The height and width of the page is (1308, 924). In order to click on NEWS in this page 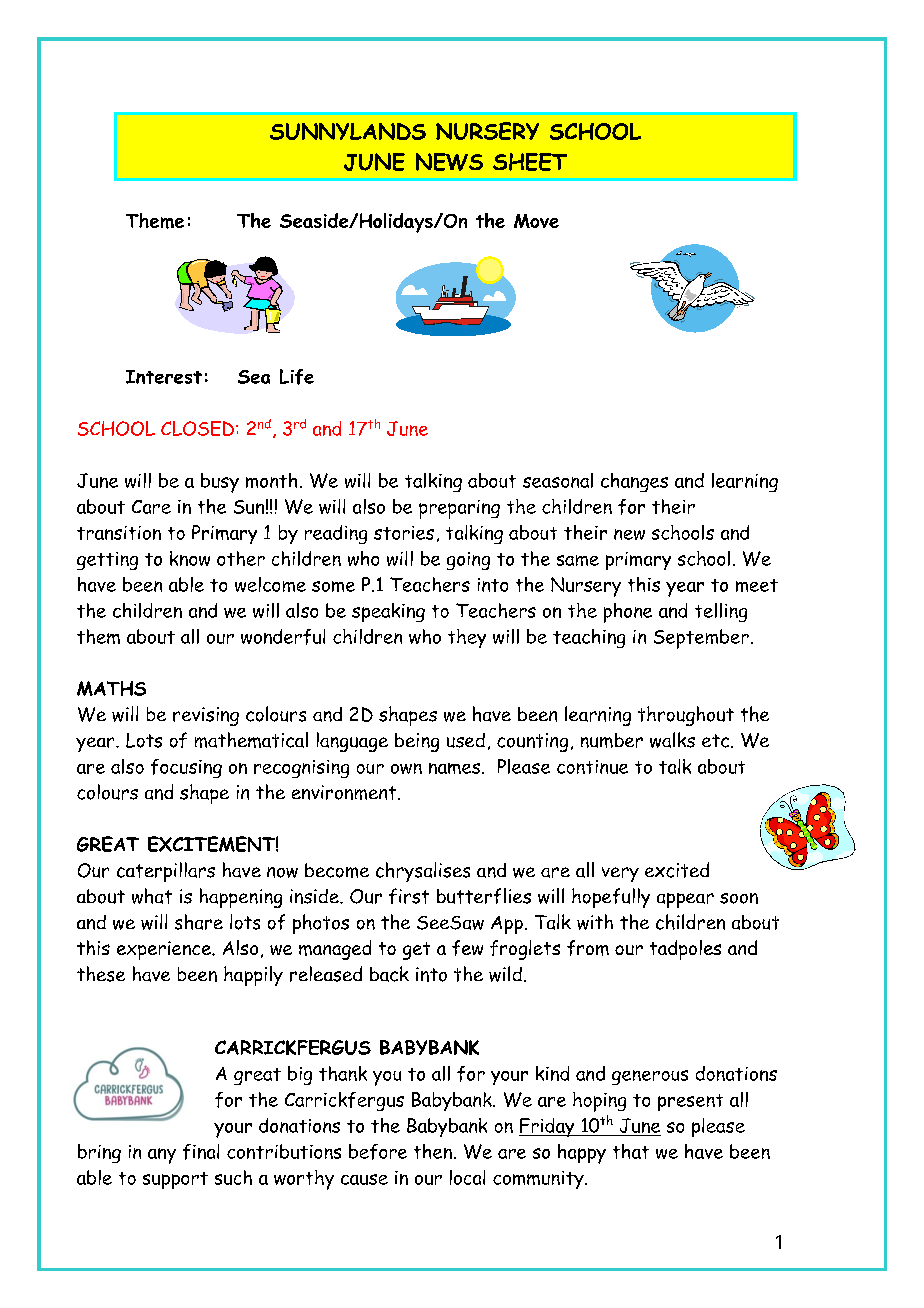, I will do `click(449, 162)`.
